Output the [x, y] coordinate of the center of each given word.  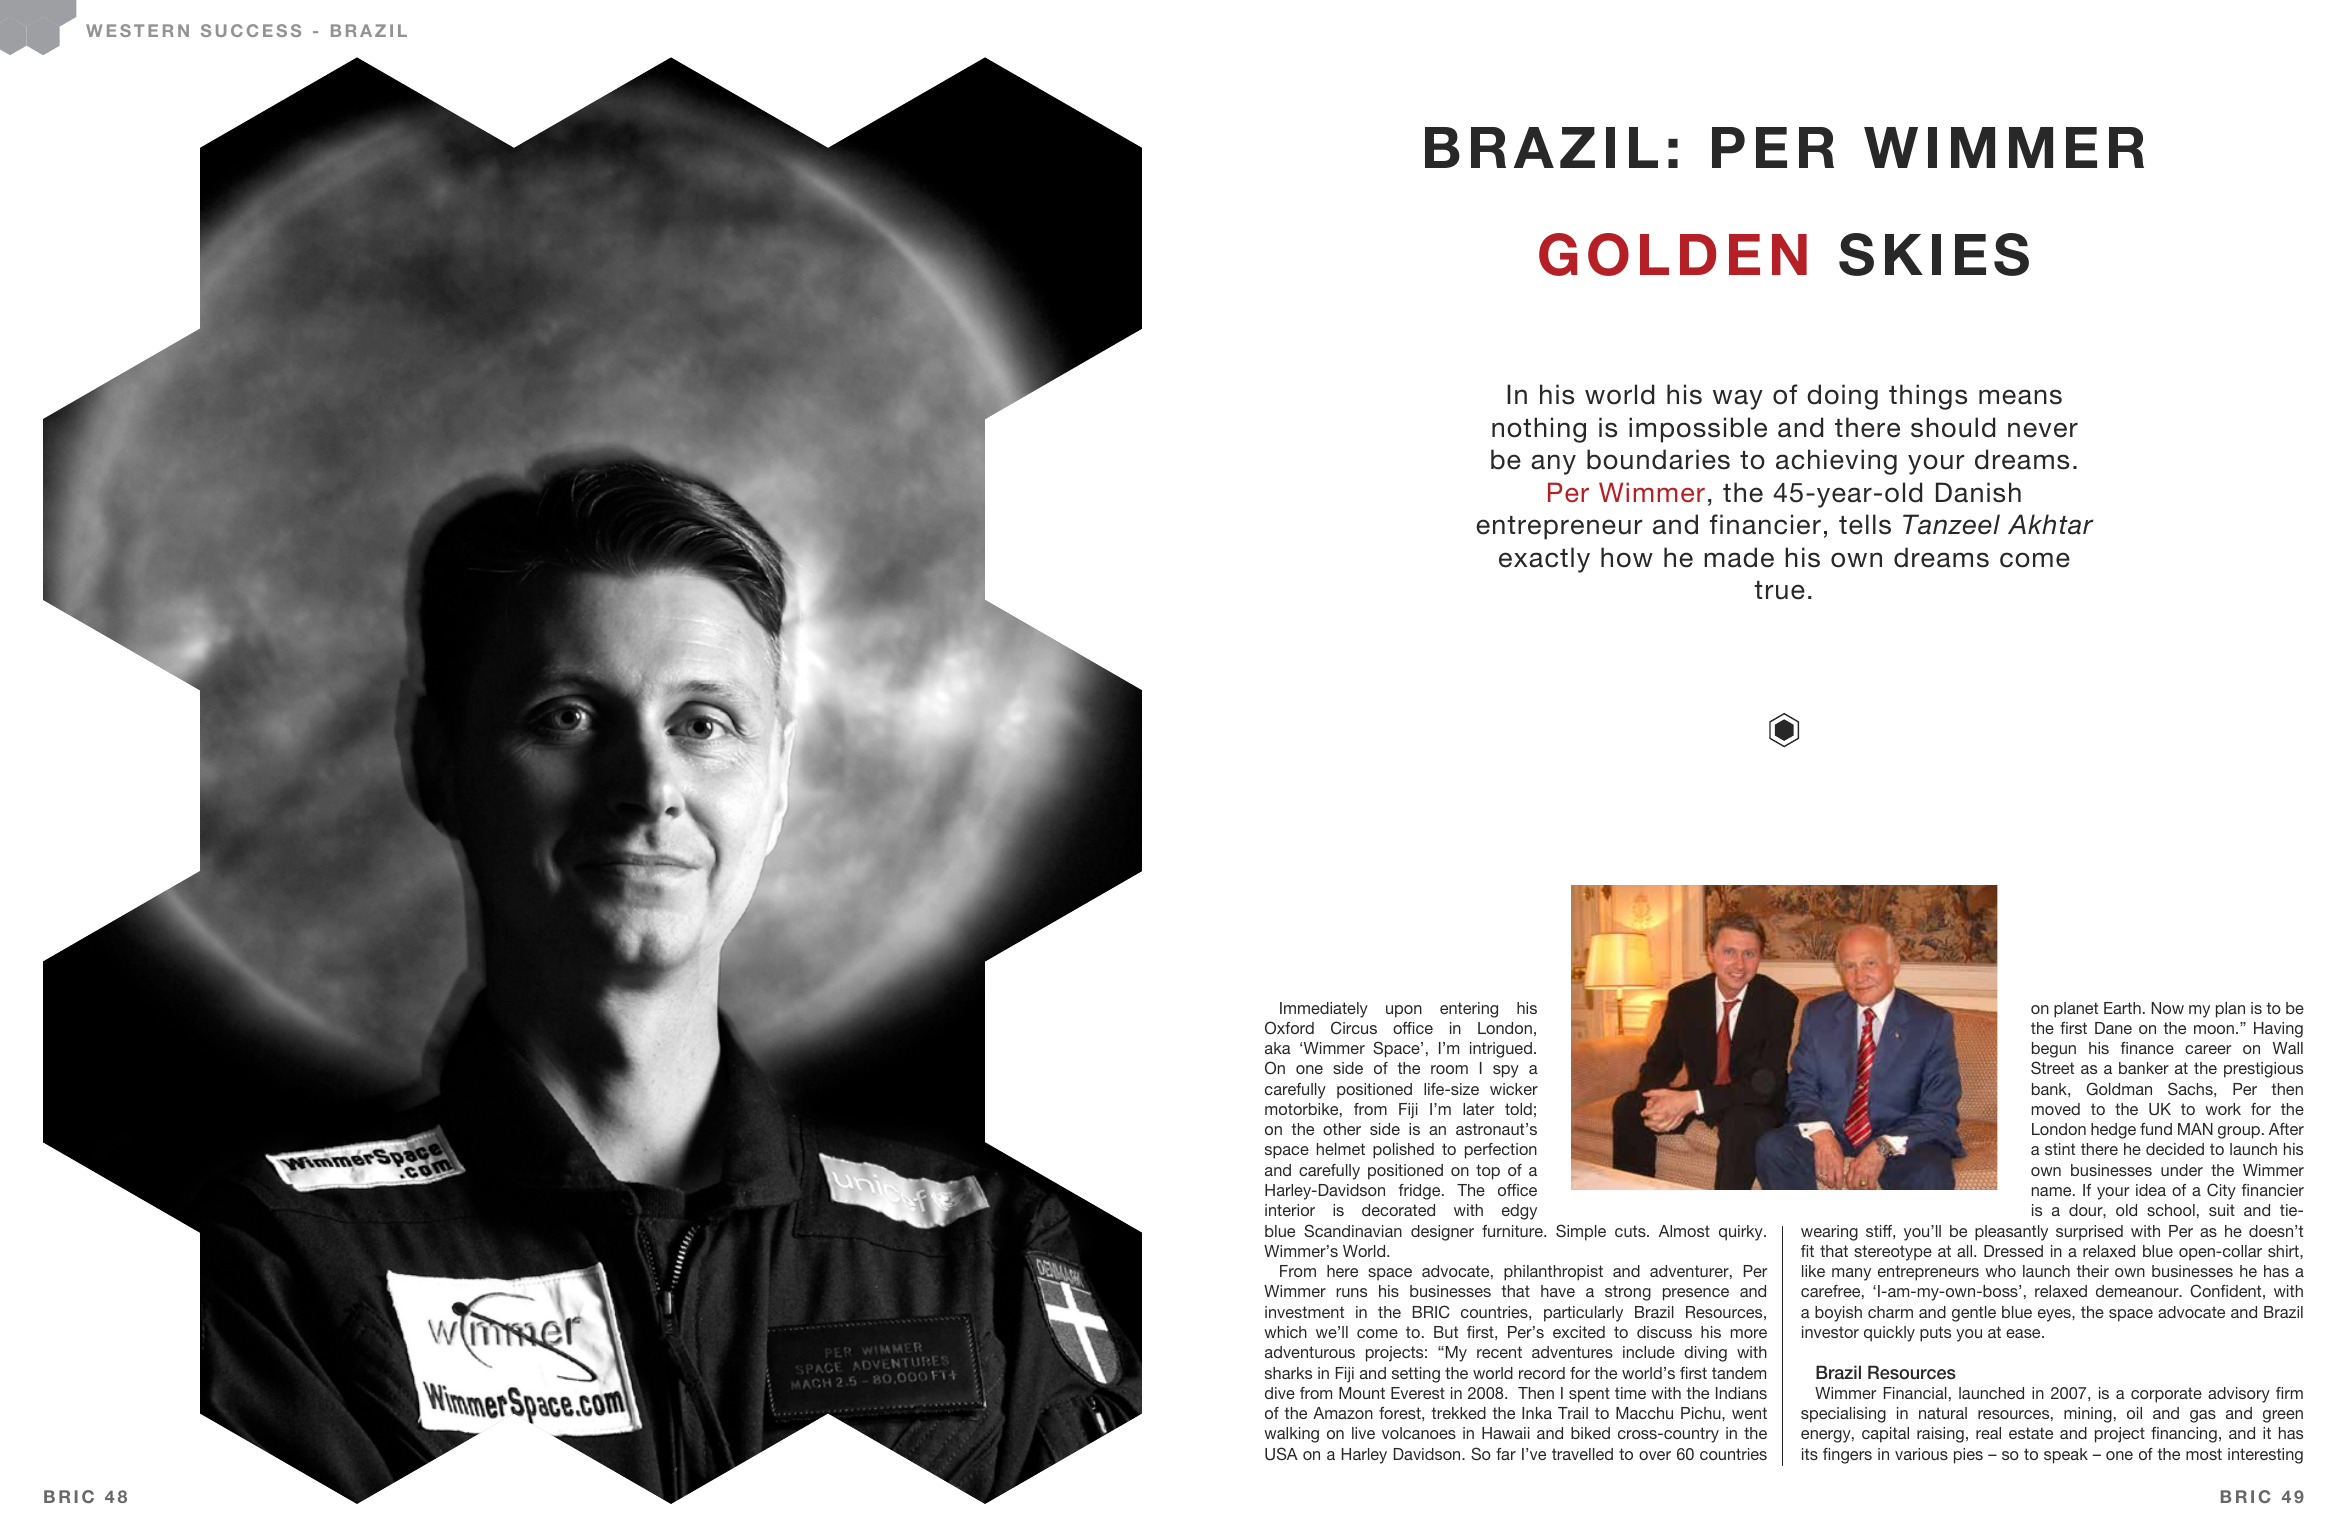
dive [1280, 1393]
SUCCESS [251, 30]
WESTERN [137, 30]
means [2020, 397]
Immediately [1324, 1010]
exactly [1544, 560]
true [1779, 590]
